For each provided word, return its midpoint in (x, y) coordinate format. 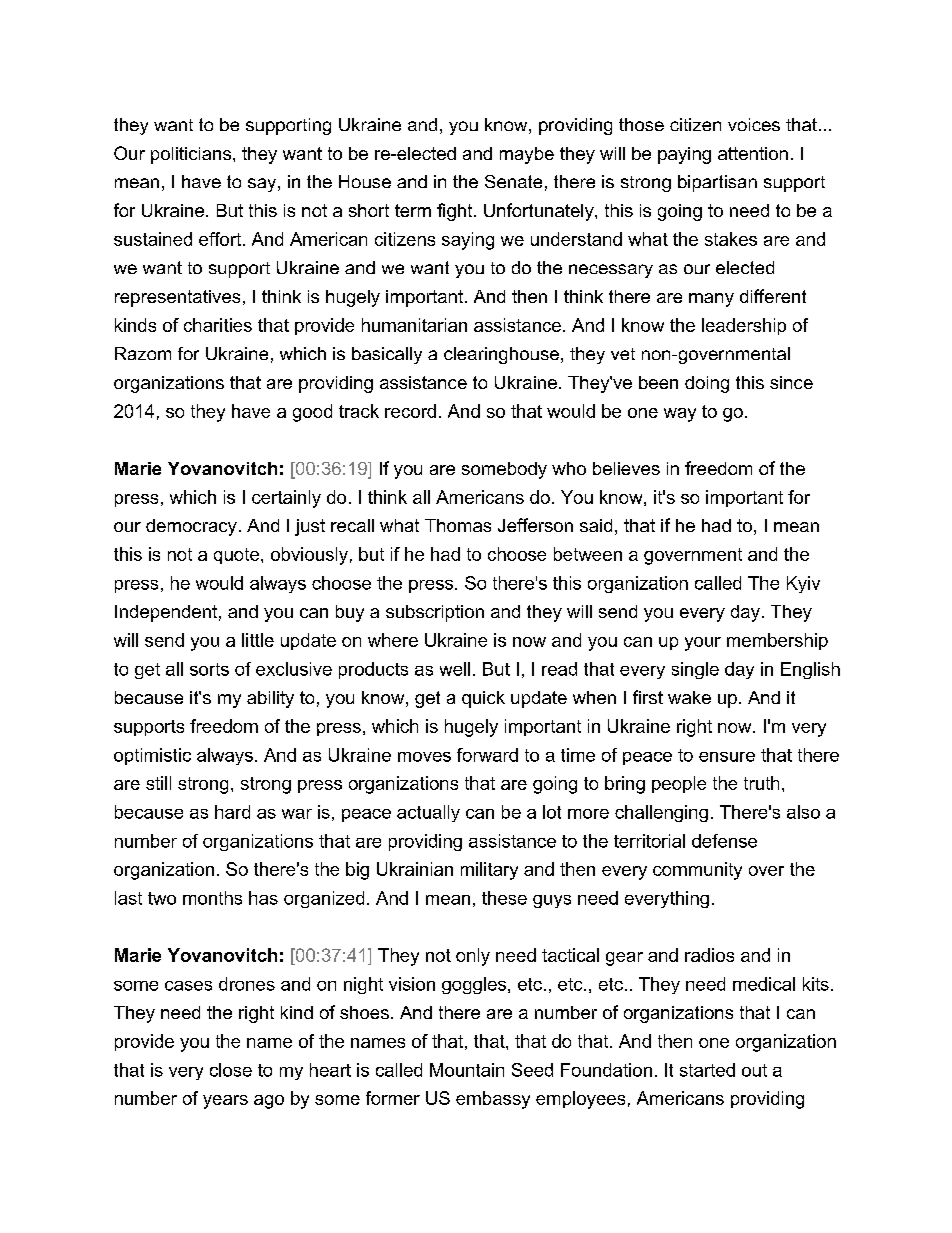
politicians (191, 155)
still (158, 783)
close (231, 1070)
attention (753, 153)
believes (626, 468)
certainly (286, 499)
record (410, 411)
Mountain (467, 1070)
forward (487, 755)
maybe (527, 155)
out (754, 1070)
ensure (727, 757)
